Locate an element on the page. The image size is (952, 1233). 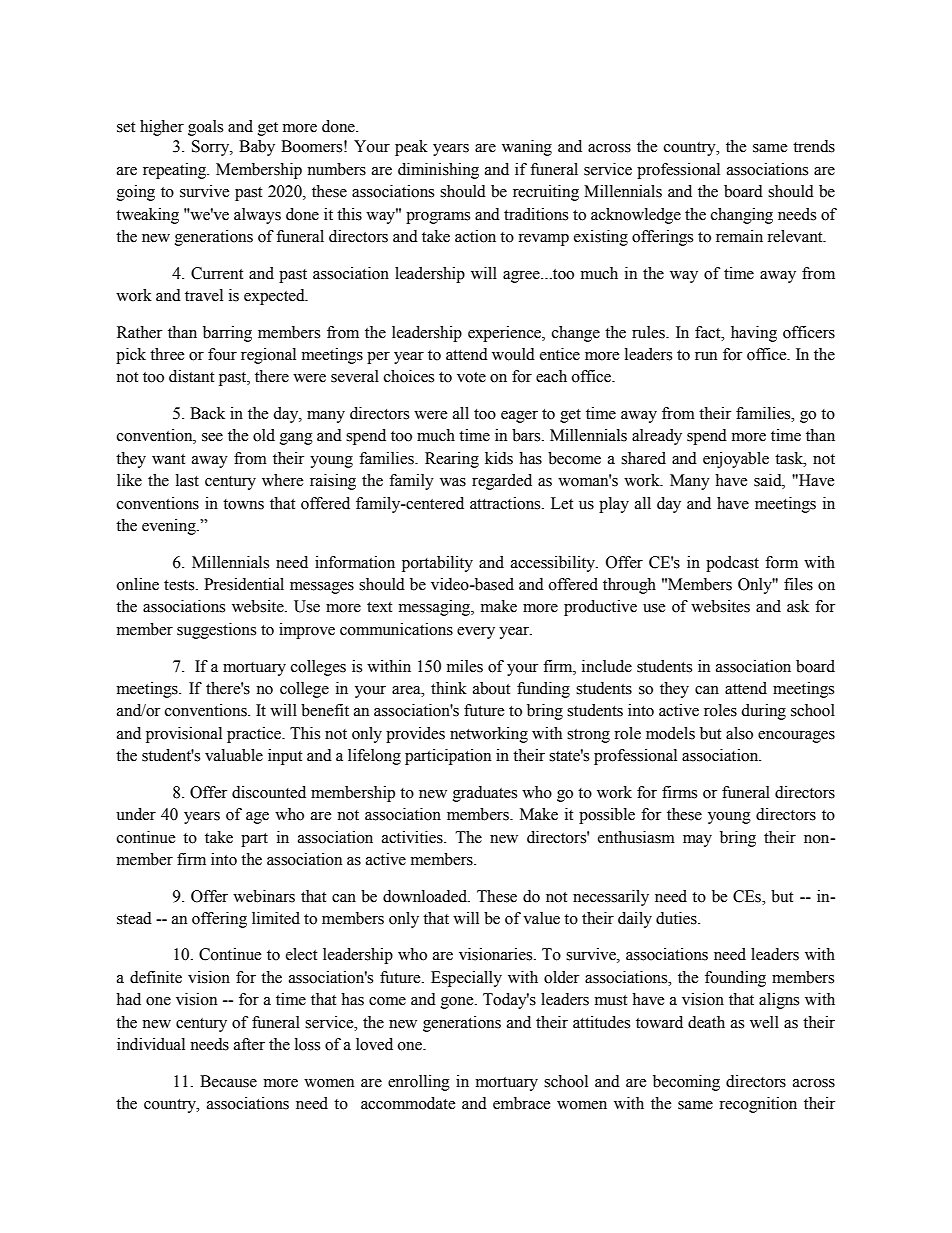
diminishing is located at coordinates (438, 171).
